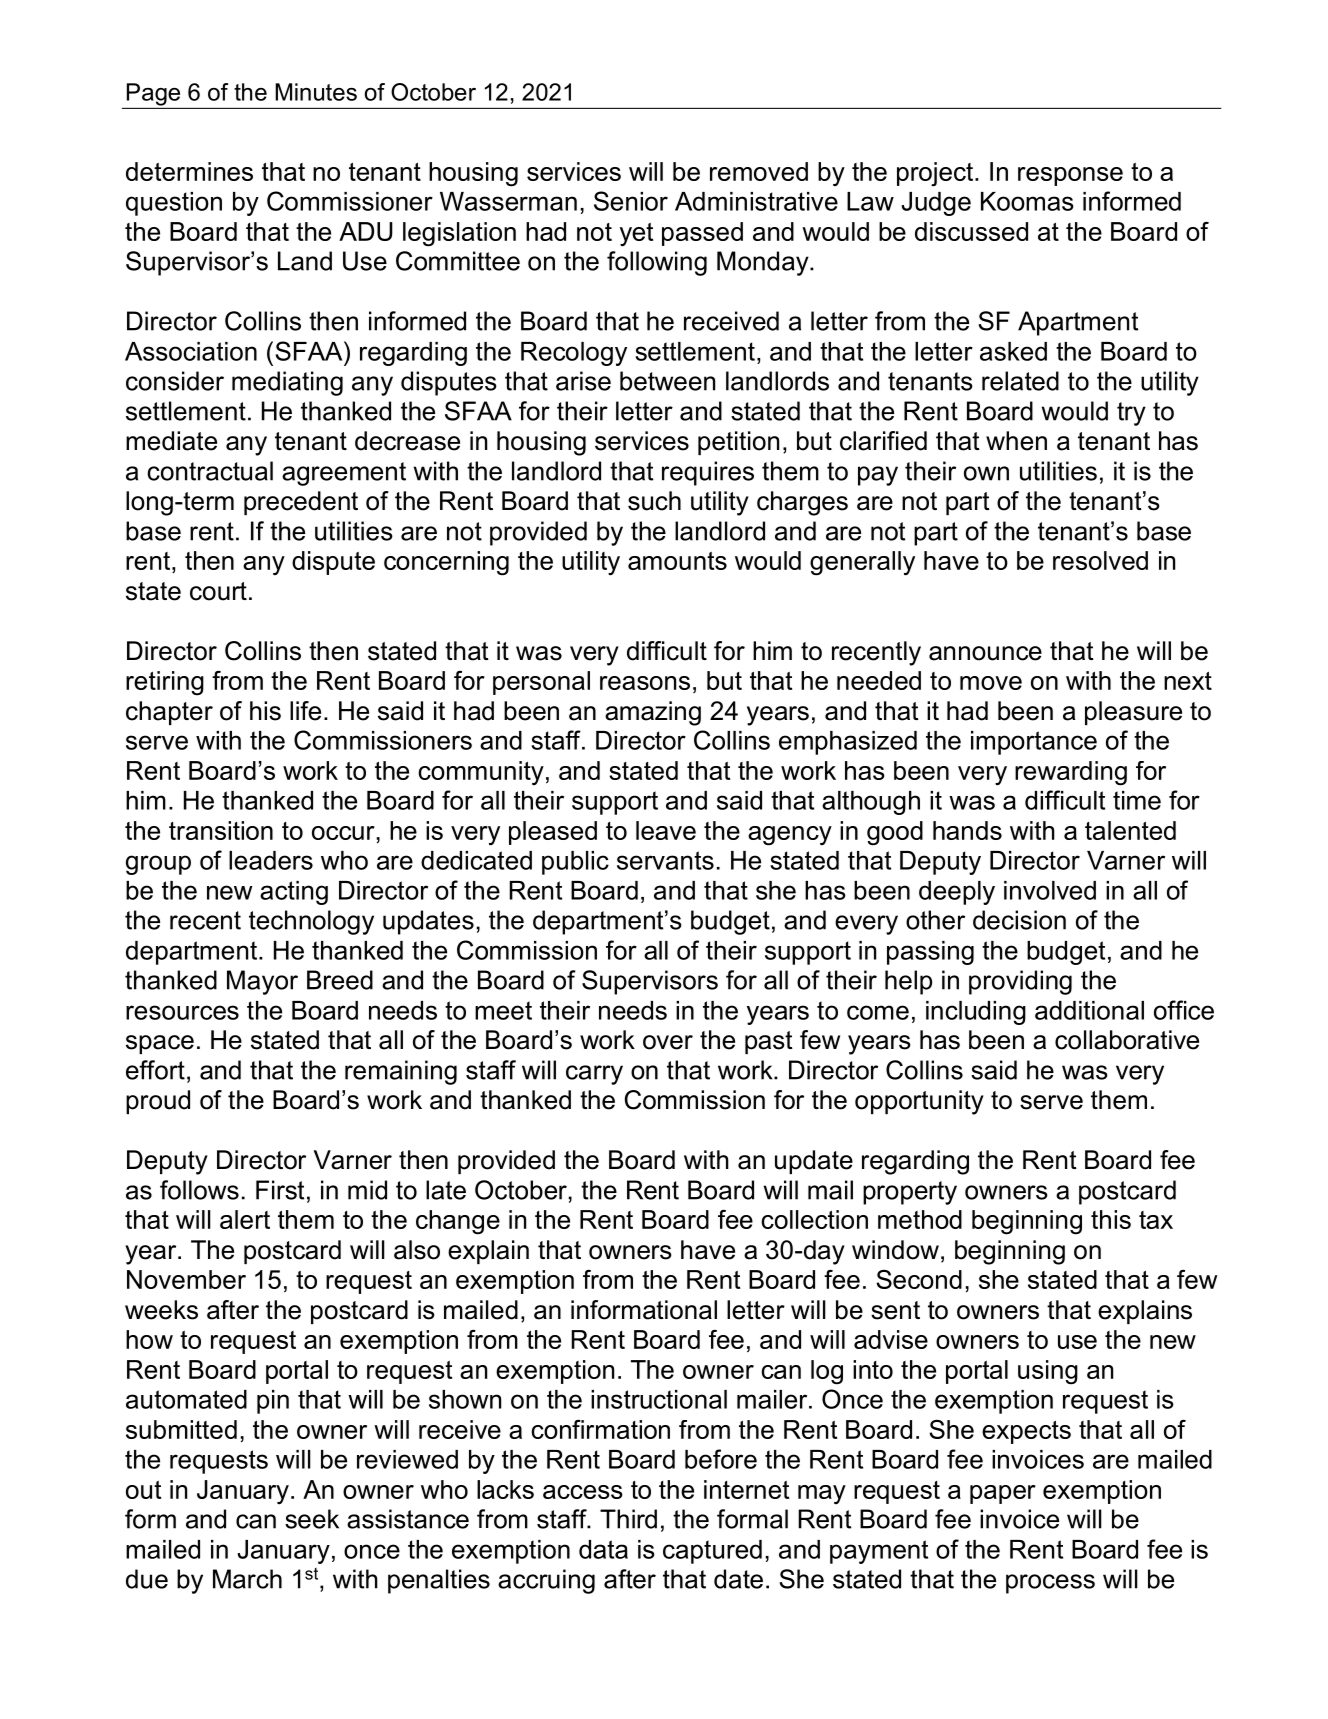 The height and width of the screenshot is (1719, 1328). What do you see at coordinates (814, 1219) in the screenshot?
I see `collection` at bounding box center [814, 1219].
